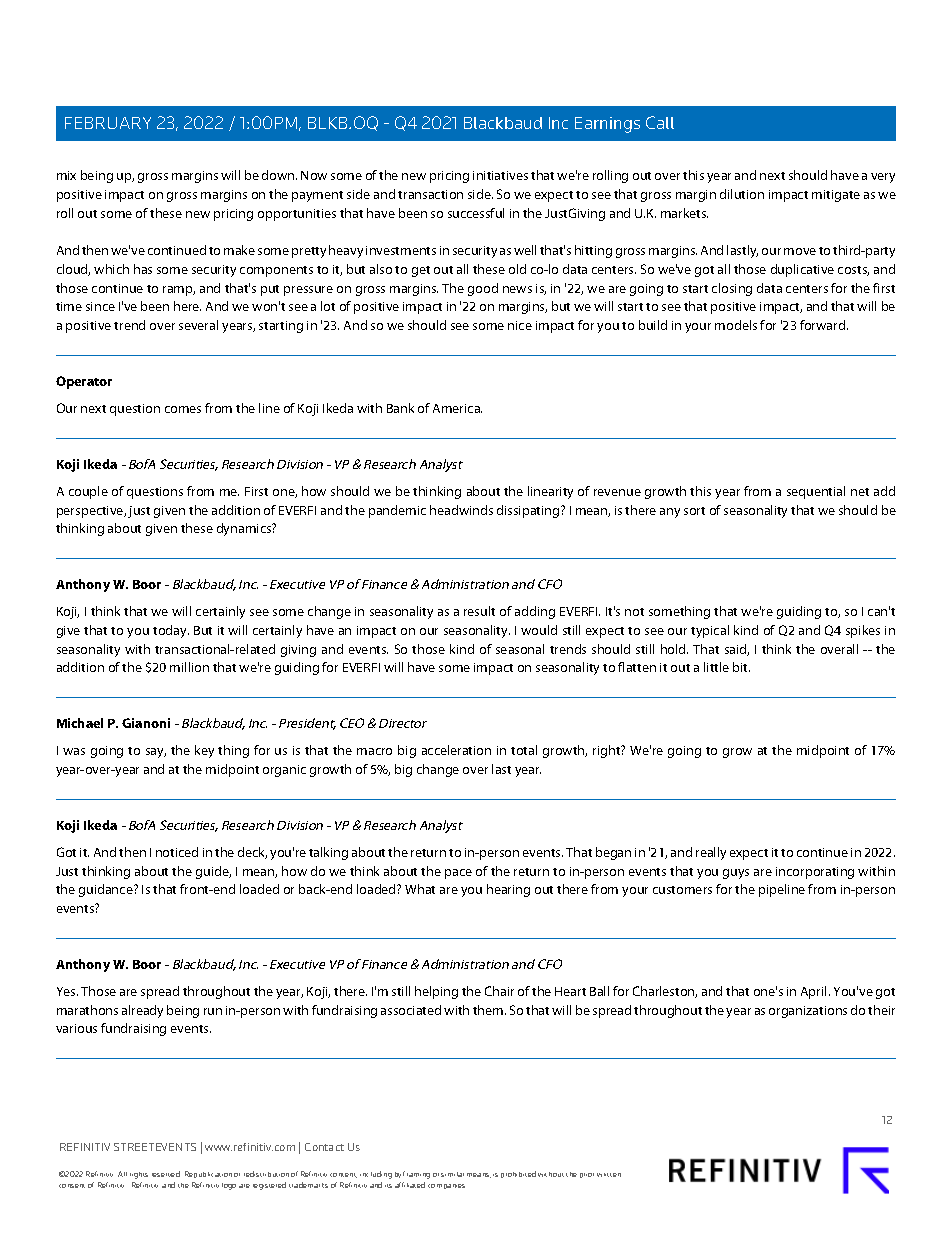 This page has width=952, height=1233. Describe the element at coordinates (742, 194) in the page. I see `dilution` at that location.
